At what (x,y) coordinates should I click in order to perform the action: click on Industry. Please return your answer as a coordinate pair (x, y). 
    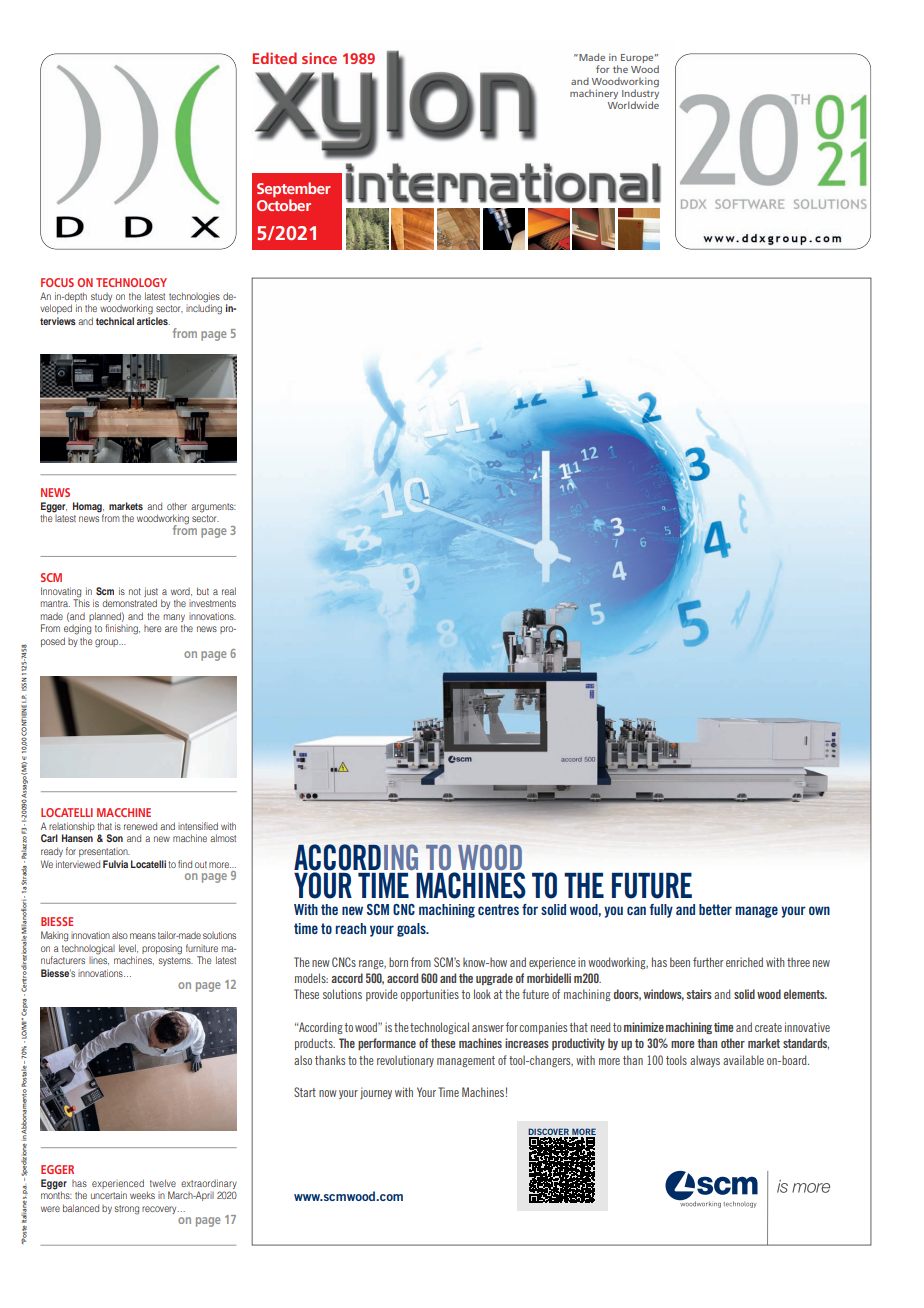
    Looking at the image, I should click on (640, 94).
